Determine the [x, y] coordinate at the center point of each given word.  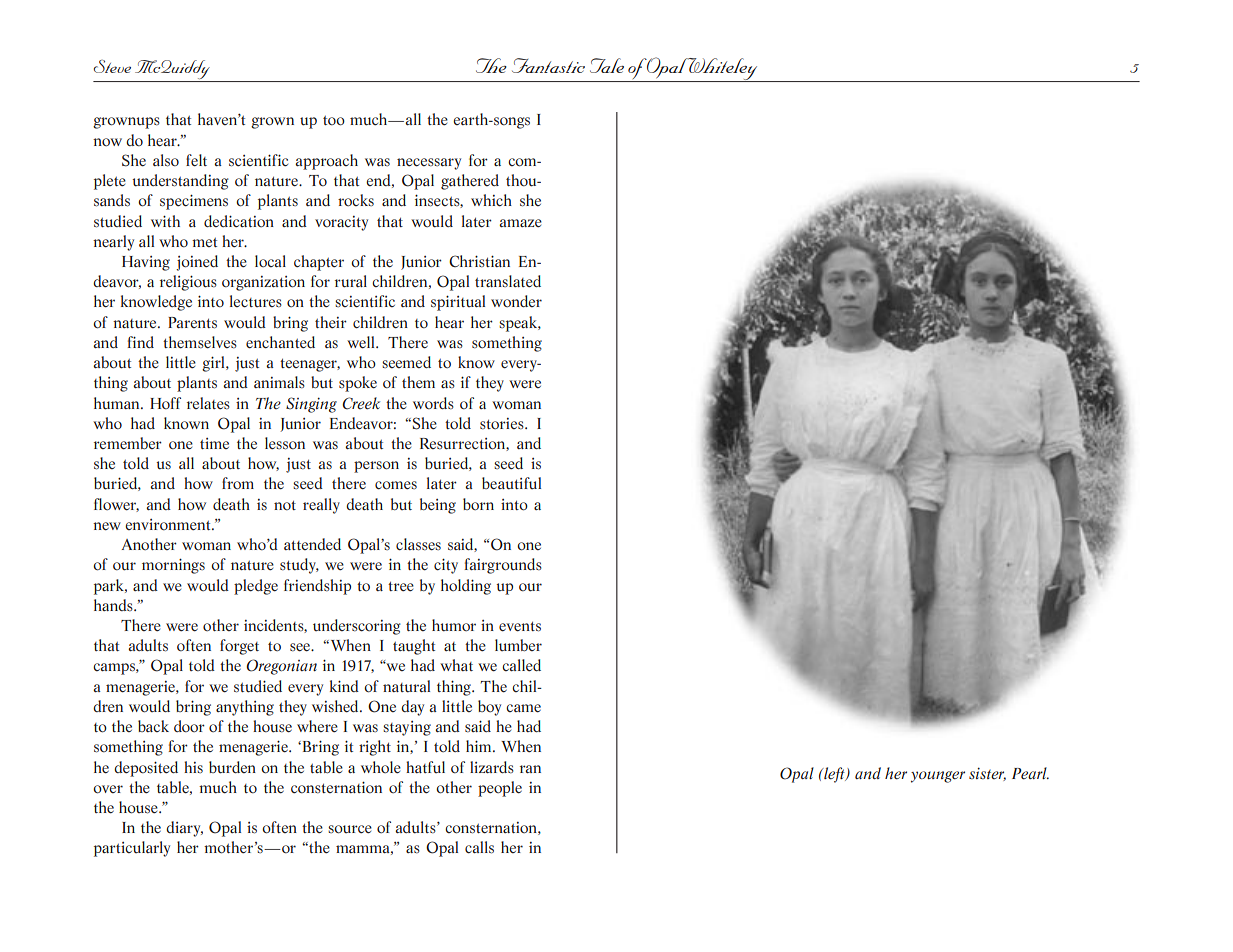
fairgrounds [503, 566]
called [521, 665]
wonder [516, 301]
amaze [520, 223]
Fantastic [548, 65]
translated [508, 281]
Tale [607, 65]
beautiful [511, 483]
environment [169, 525]
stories [503, 424]
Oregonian [281, 667]
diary [184, 829]
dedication [239, 221]
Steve [112, 66]
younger [938, 777]
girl [214, 364]
